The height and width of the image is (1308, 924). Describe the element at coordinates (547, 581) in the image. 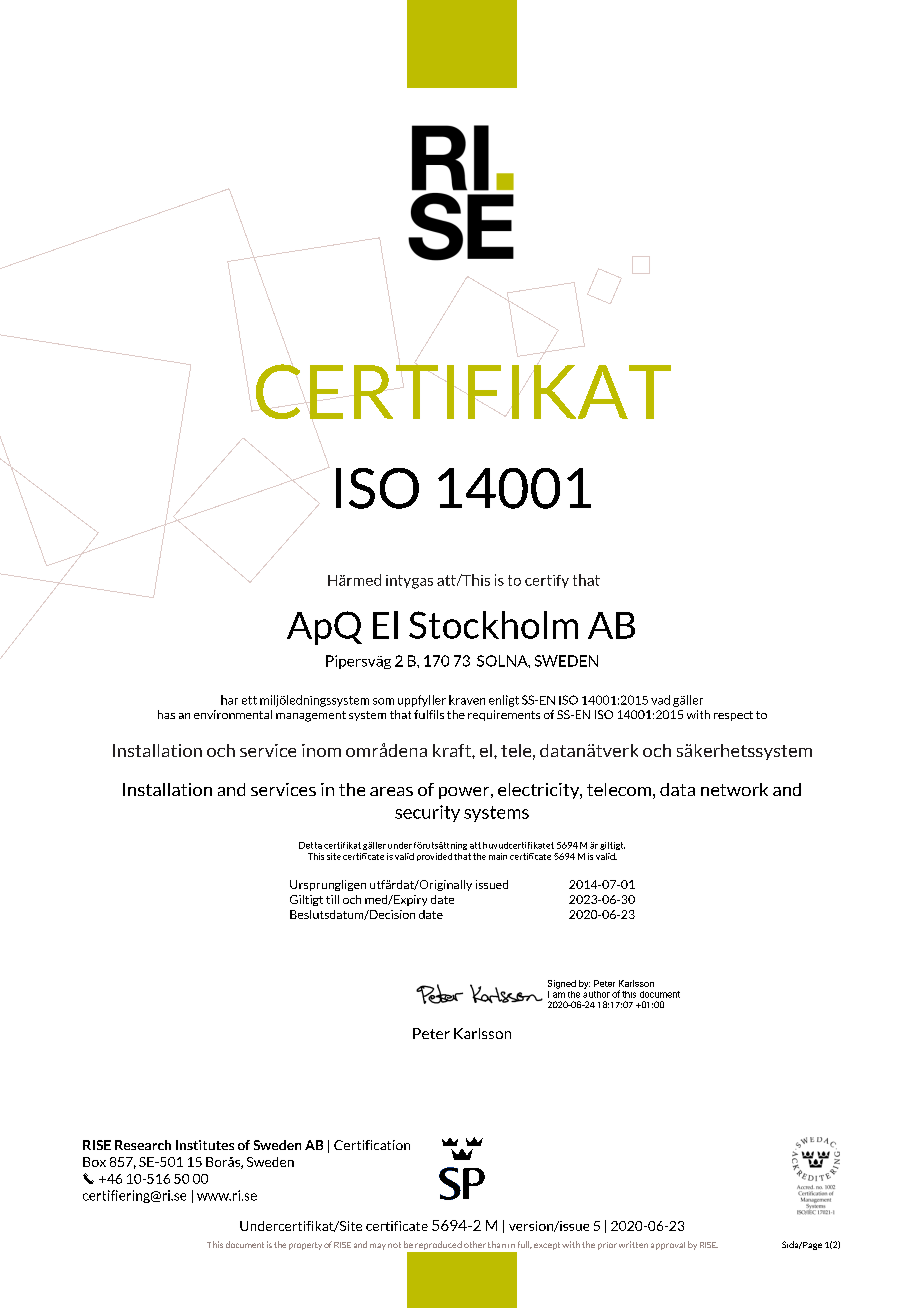

I see `certify` at that location.
